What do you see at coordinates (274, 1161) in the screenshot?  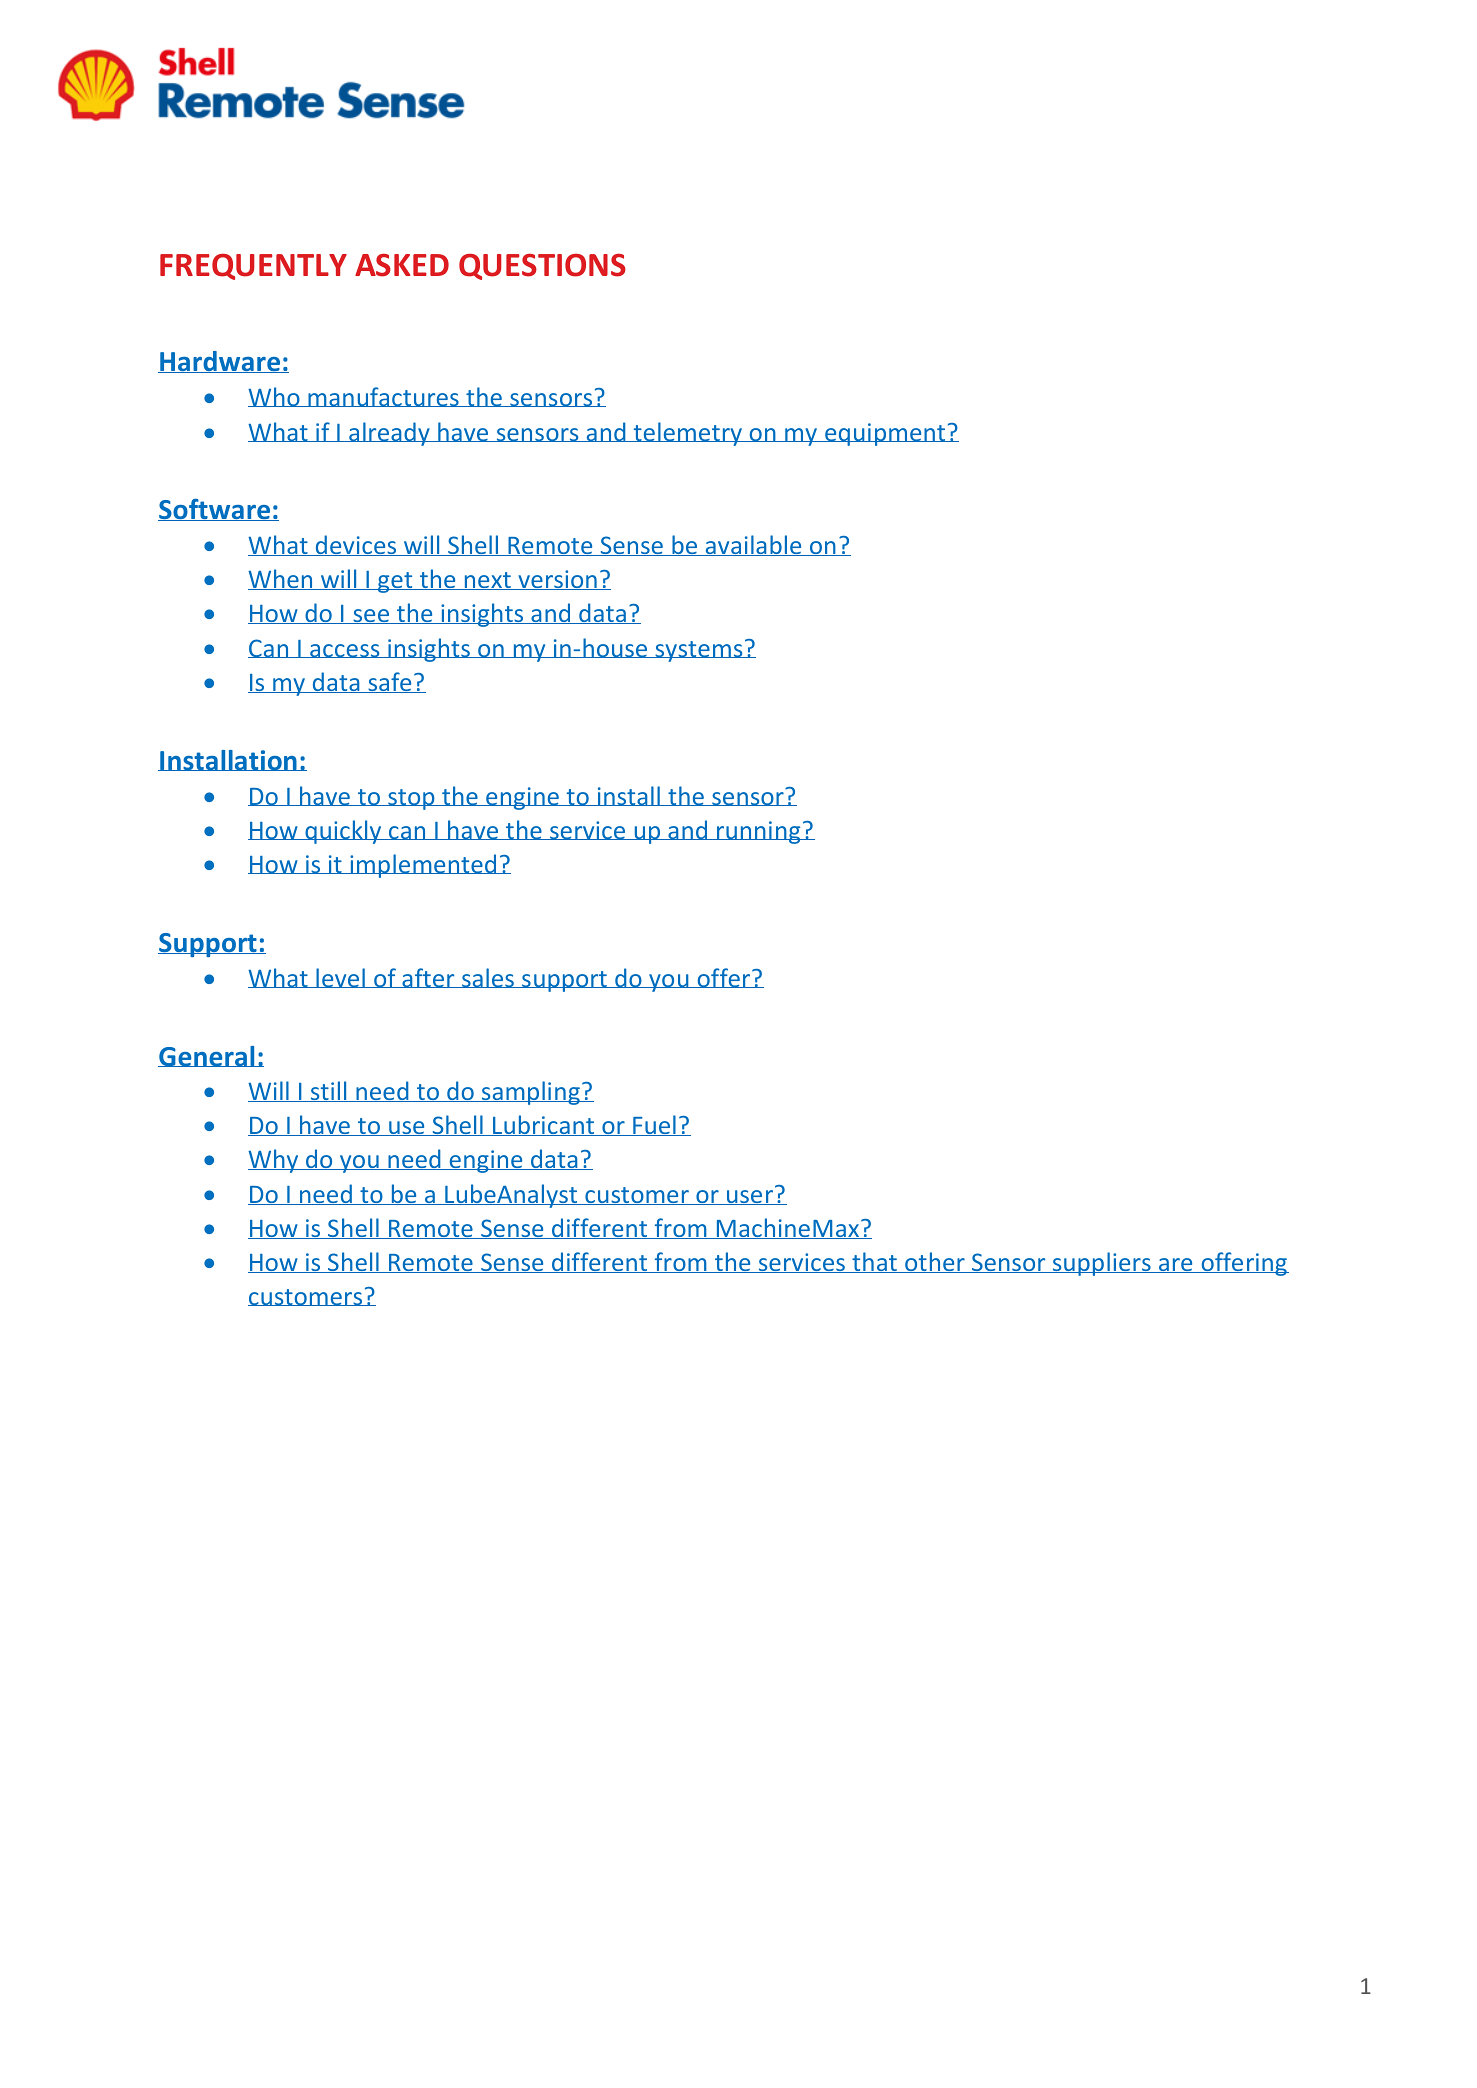 I see `Why` at bounding box center [274, 1161].
